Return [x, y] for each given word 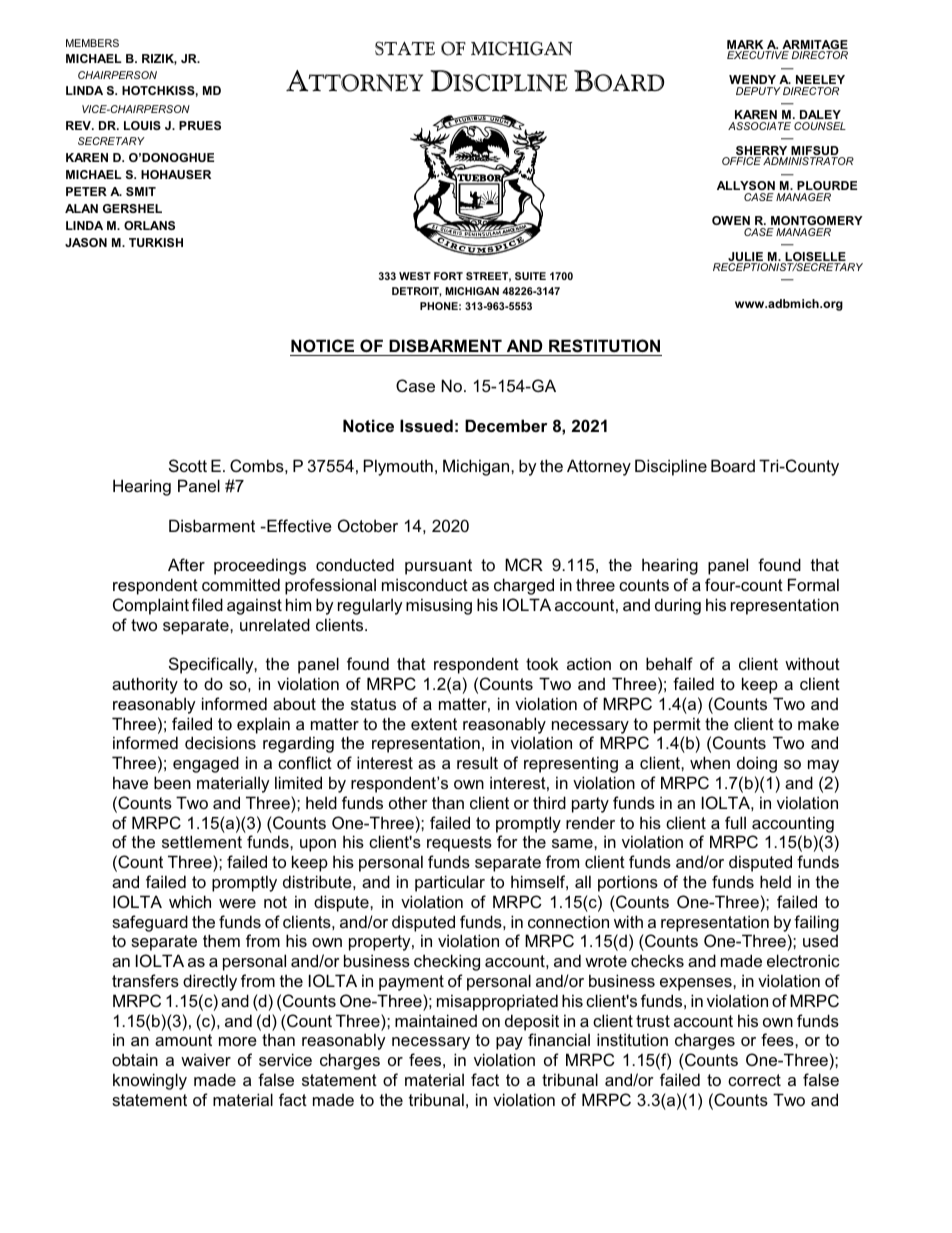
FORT [448, 276]
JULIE [745, 258]
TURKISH [156, 242]
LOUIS [142, 125]
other [408, 802]
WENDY [752, 79]
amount [183, 1040]
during [678, 606]
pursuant [438, 567]
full [735, 822]
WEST [415, 276]
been [172, 782]
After [186, 564]
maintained [436, 1020]
